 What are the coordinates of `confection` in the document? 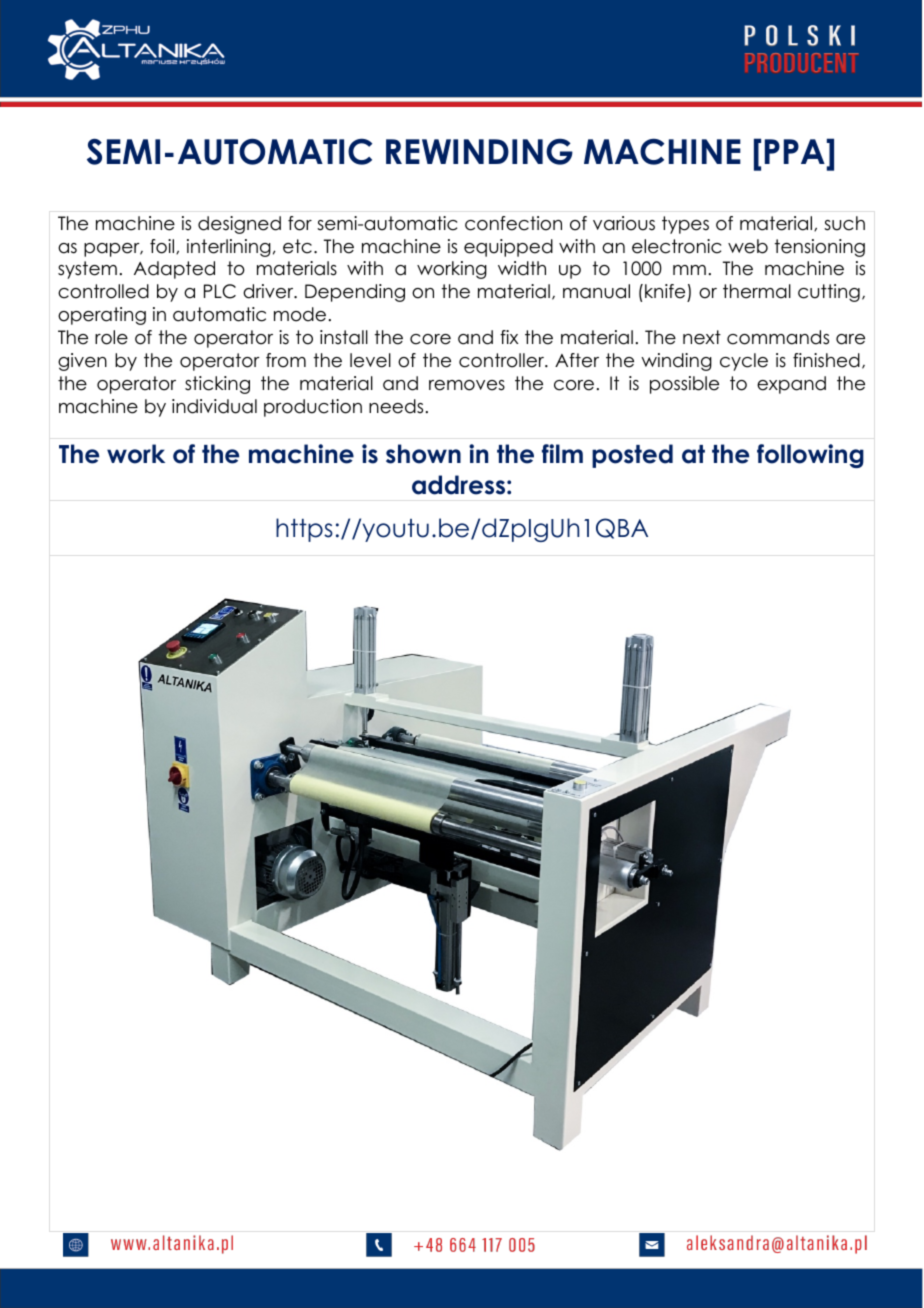 It's located at (513, 223).
